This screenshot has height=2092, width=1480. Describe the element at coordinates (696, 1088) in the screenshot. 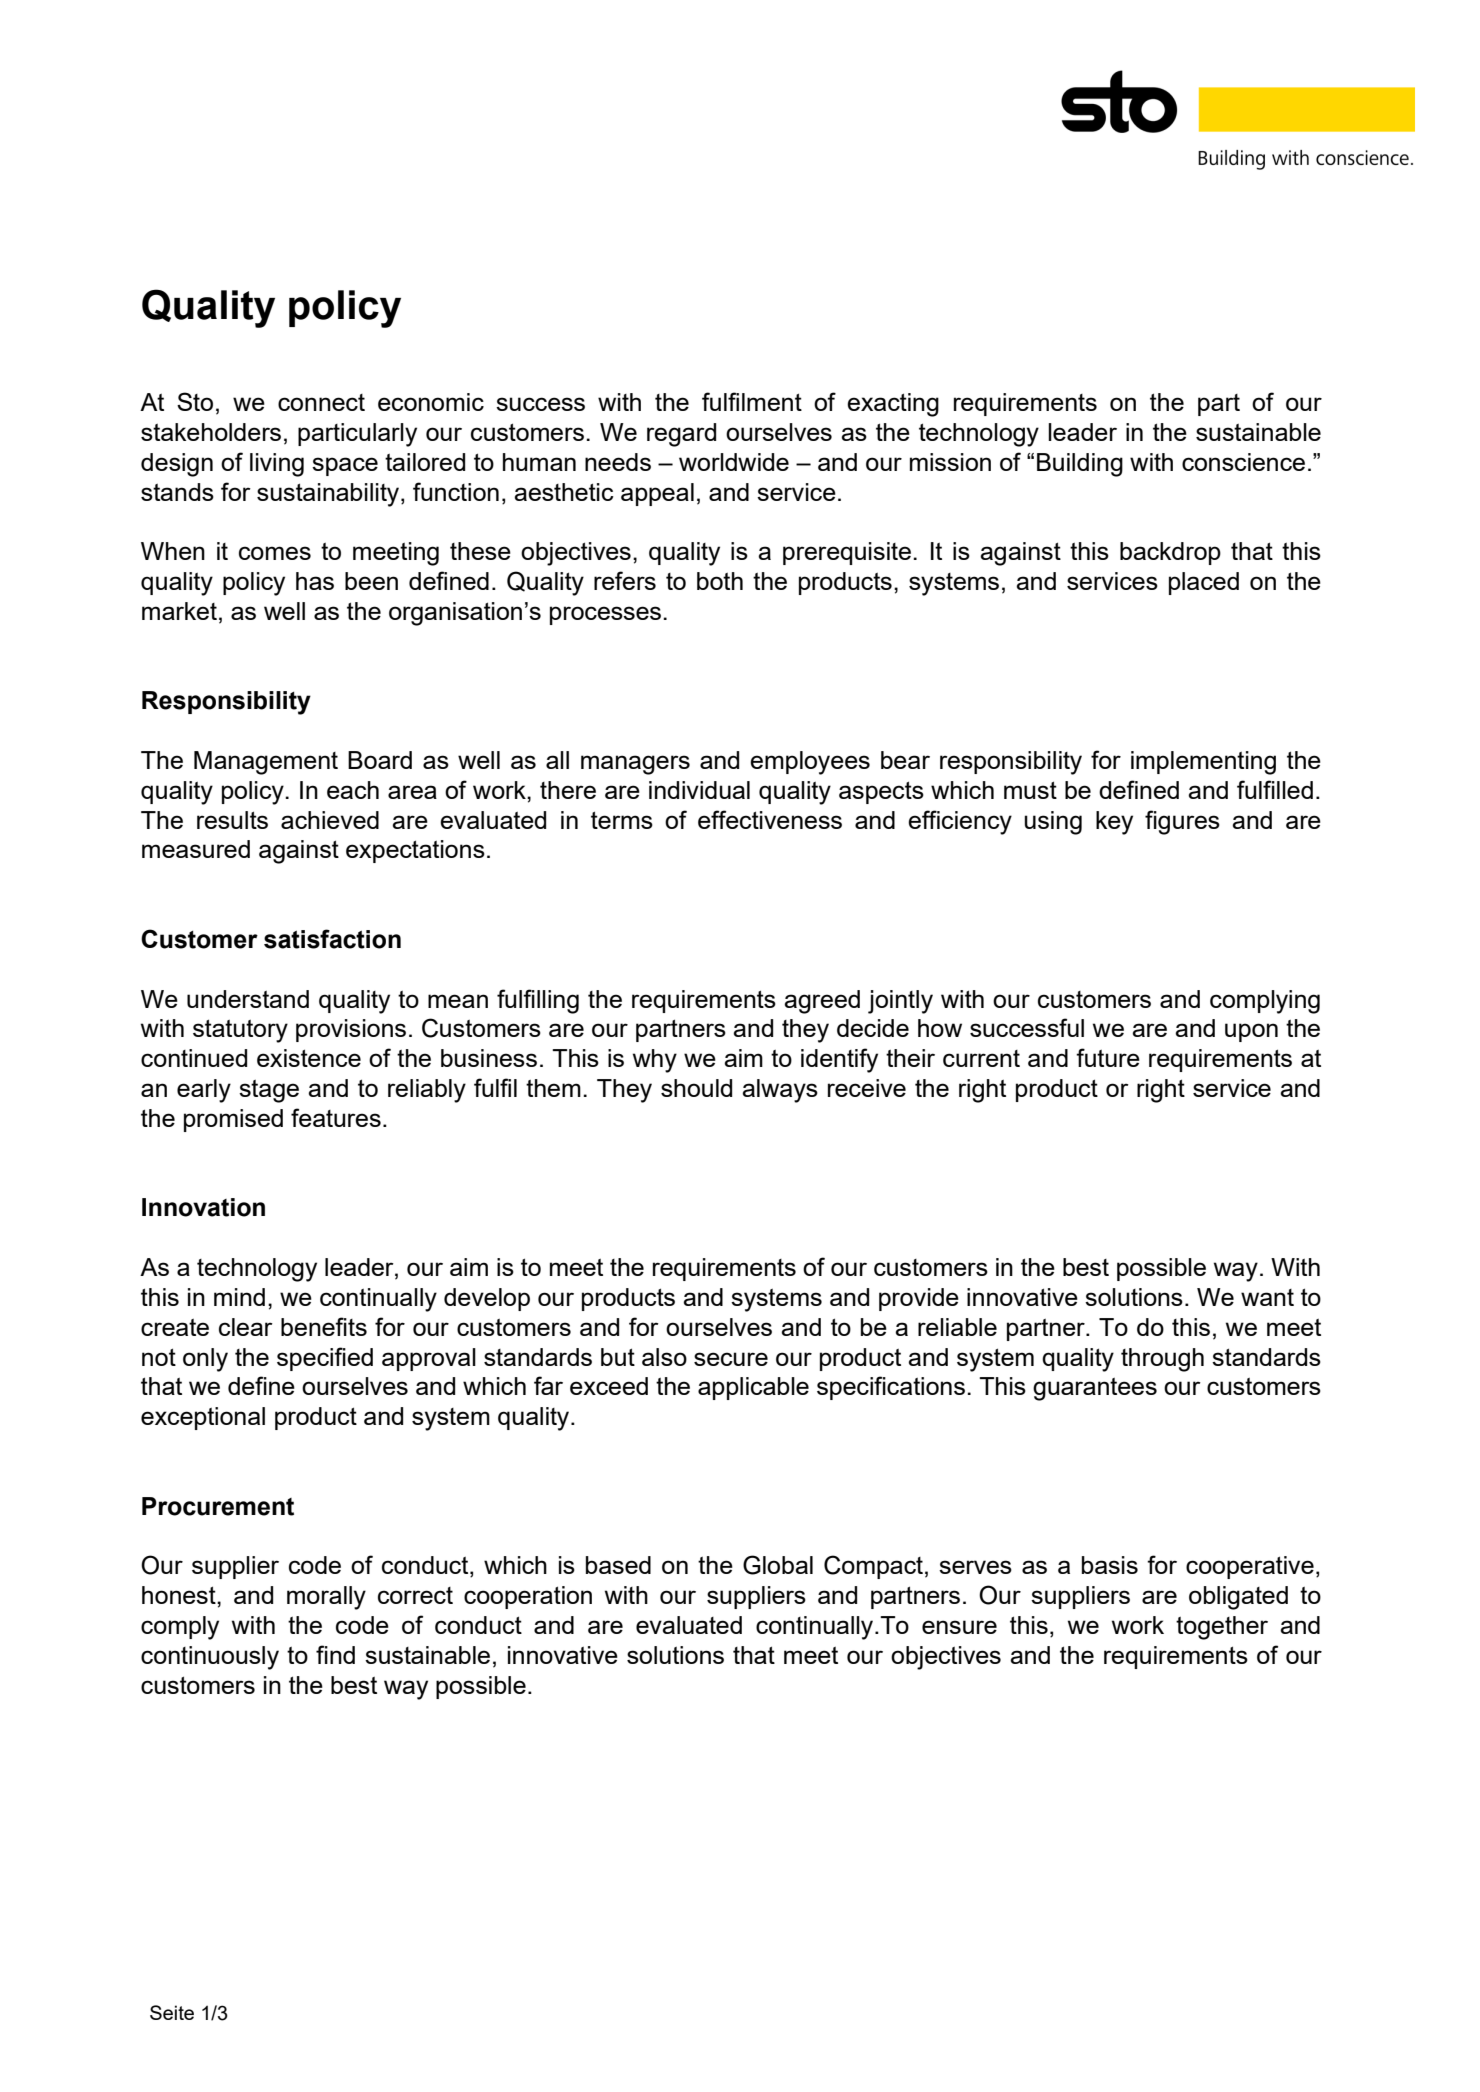

I see `should` at that location.
